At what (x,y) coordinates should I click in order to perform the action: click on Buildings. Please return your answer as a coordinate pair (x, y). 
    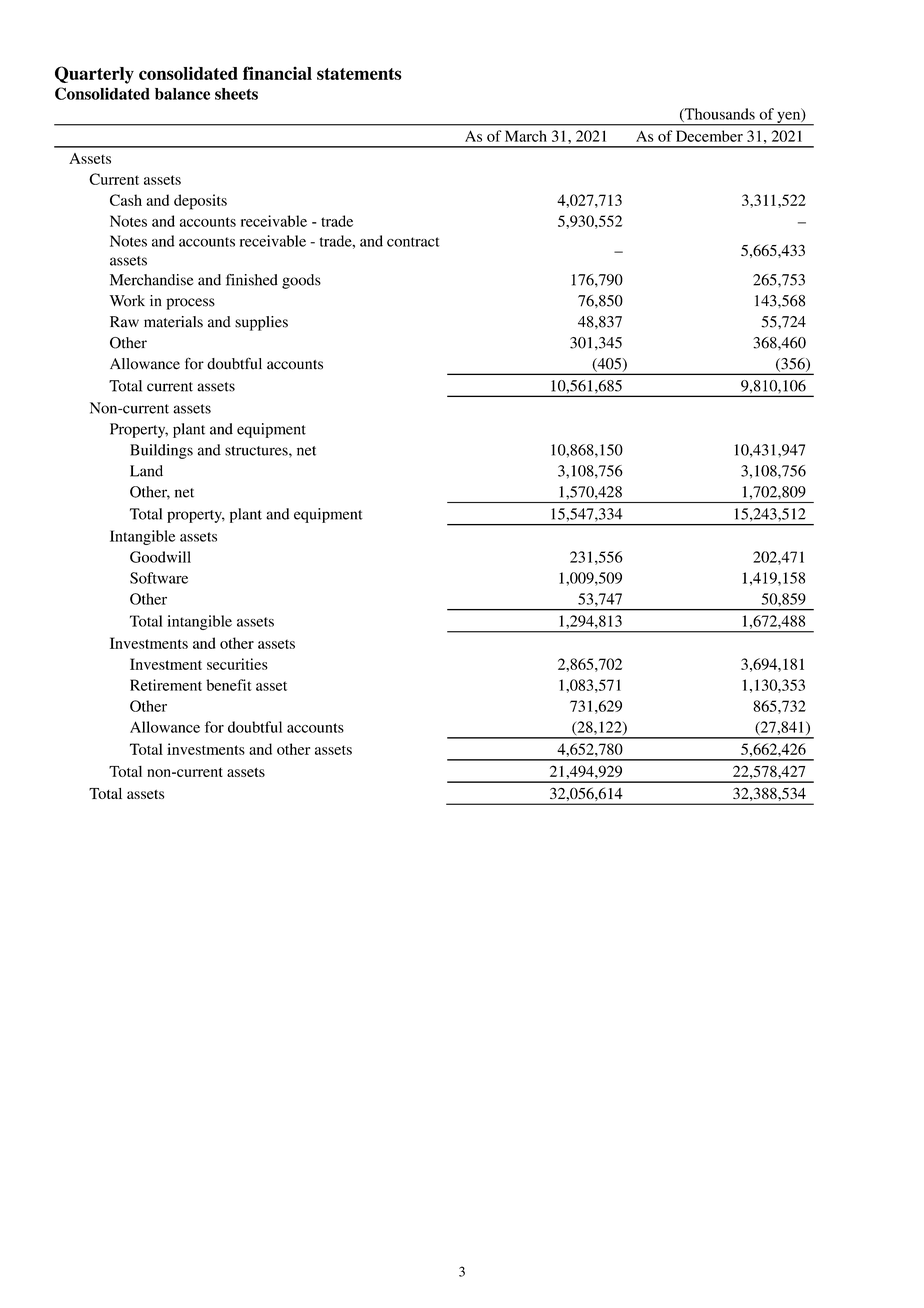
    Looking at the image, I should click on (161, 451).
